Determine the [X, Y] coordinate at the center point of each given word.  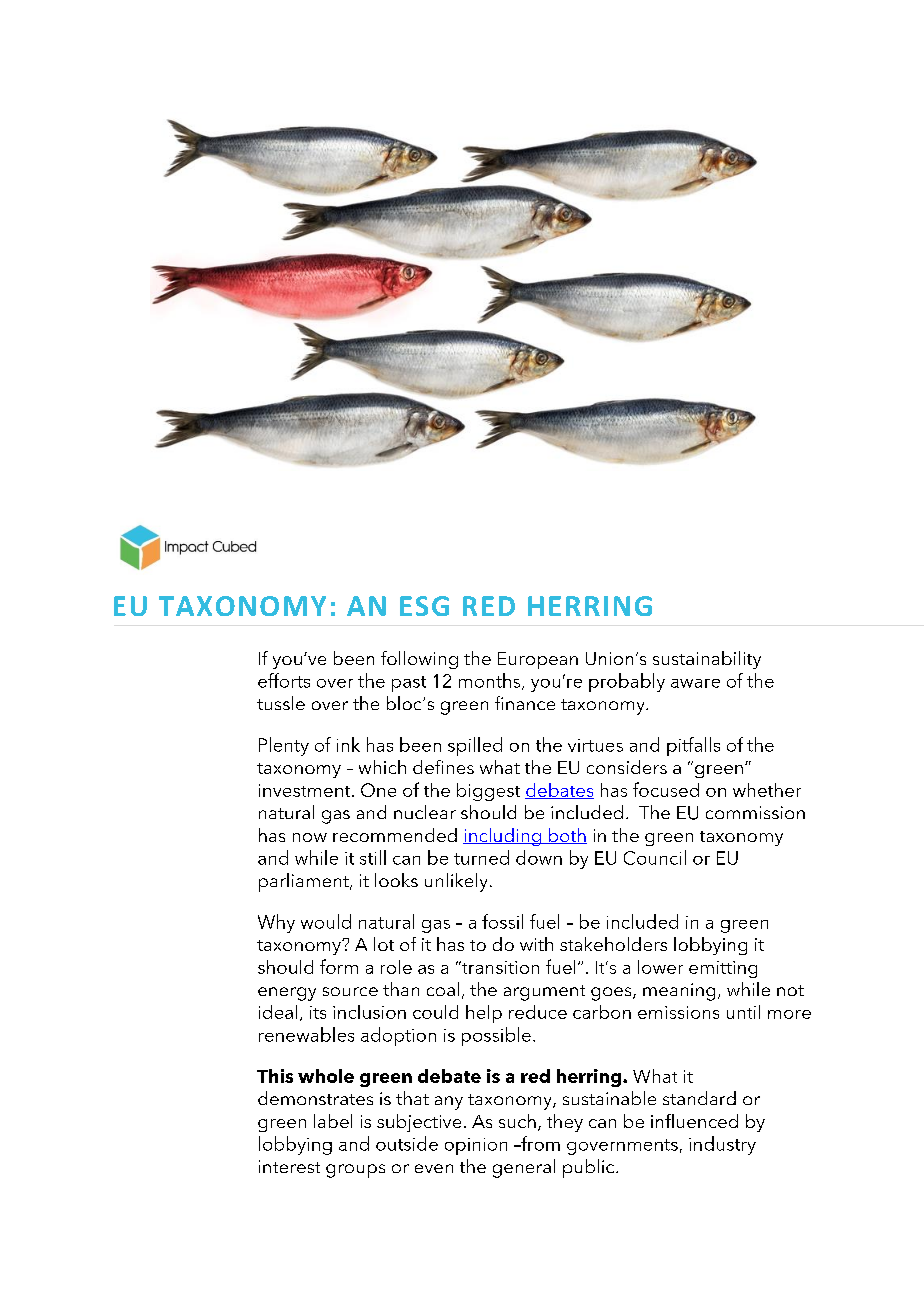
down [539, 857]
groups [355, 1171]
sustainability [707, 660]
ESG [424, 606]
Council [655, 857]
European [538, 660]
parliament [305, 882]
